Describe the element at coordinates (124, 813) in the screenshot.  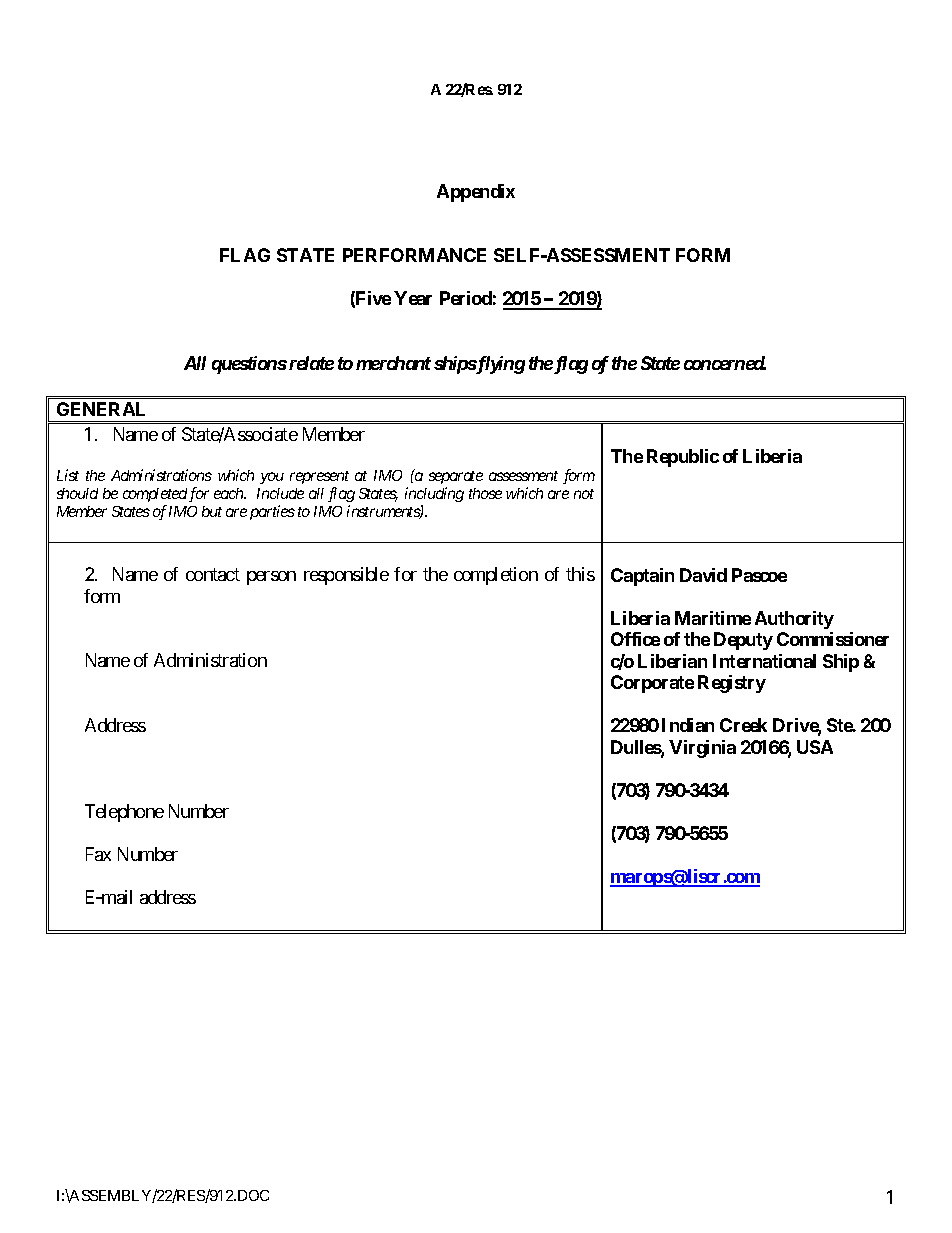
I see `Telephone` at that location.
